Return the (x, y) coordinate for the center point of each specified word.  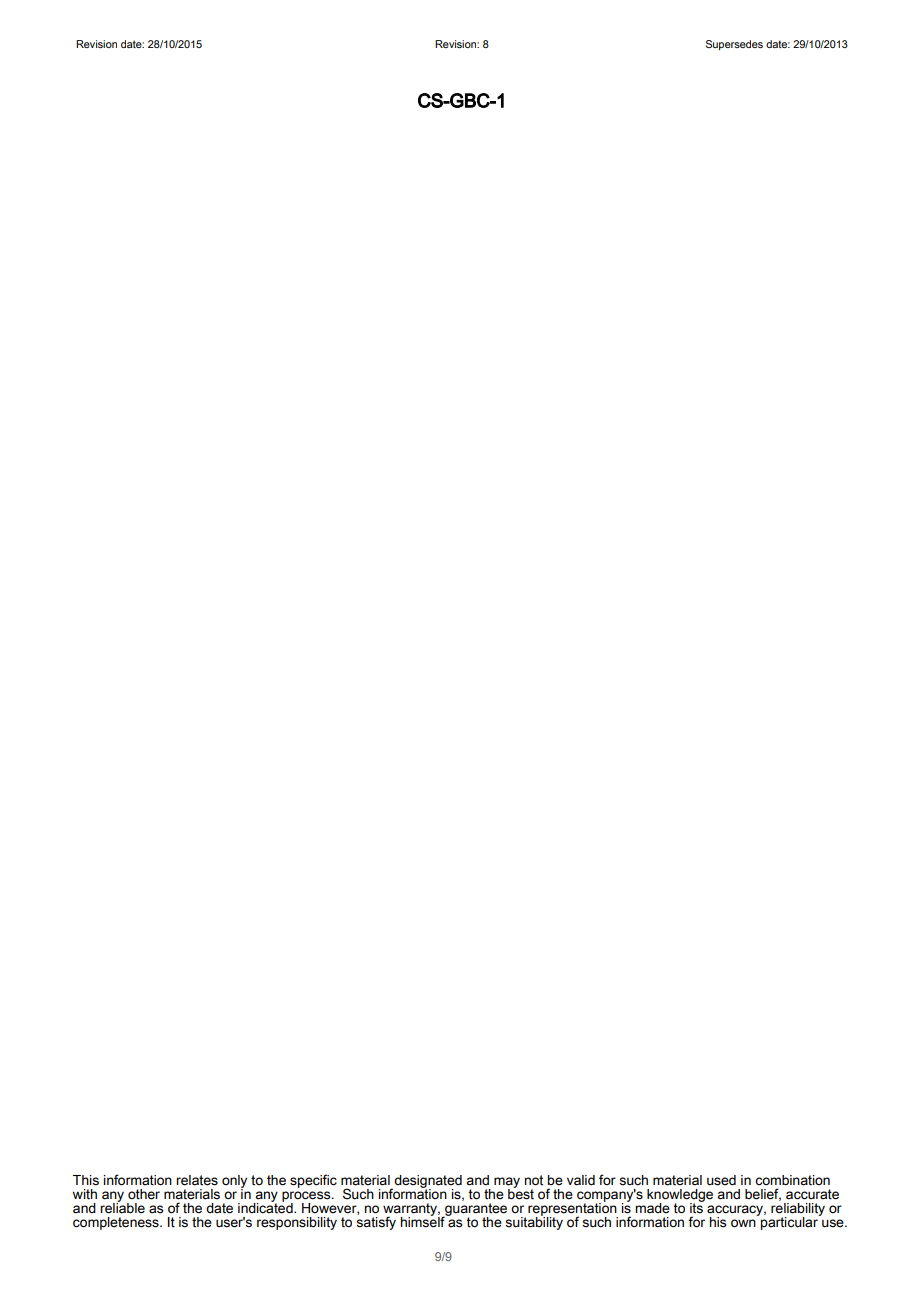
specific (313, 1181)
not (534, 1180)
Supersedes (734, 45)
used (721, 1180)
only (234, 1183)
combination (792, 1180)
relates (197, 1180)
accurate (812, 1194)
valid (581, 1180)
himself (424, 1221)
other (144, 1194)
